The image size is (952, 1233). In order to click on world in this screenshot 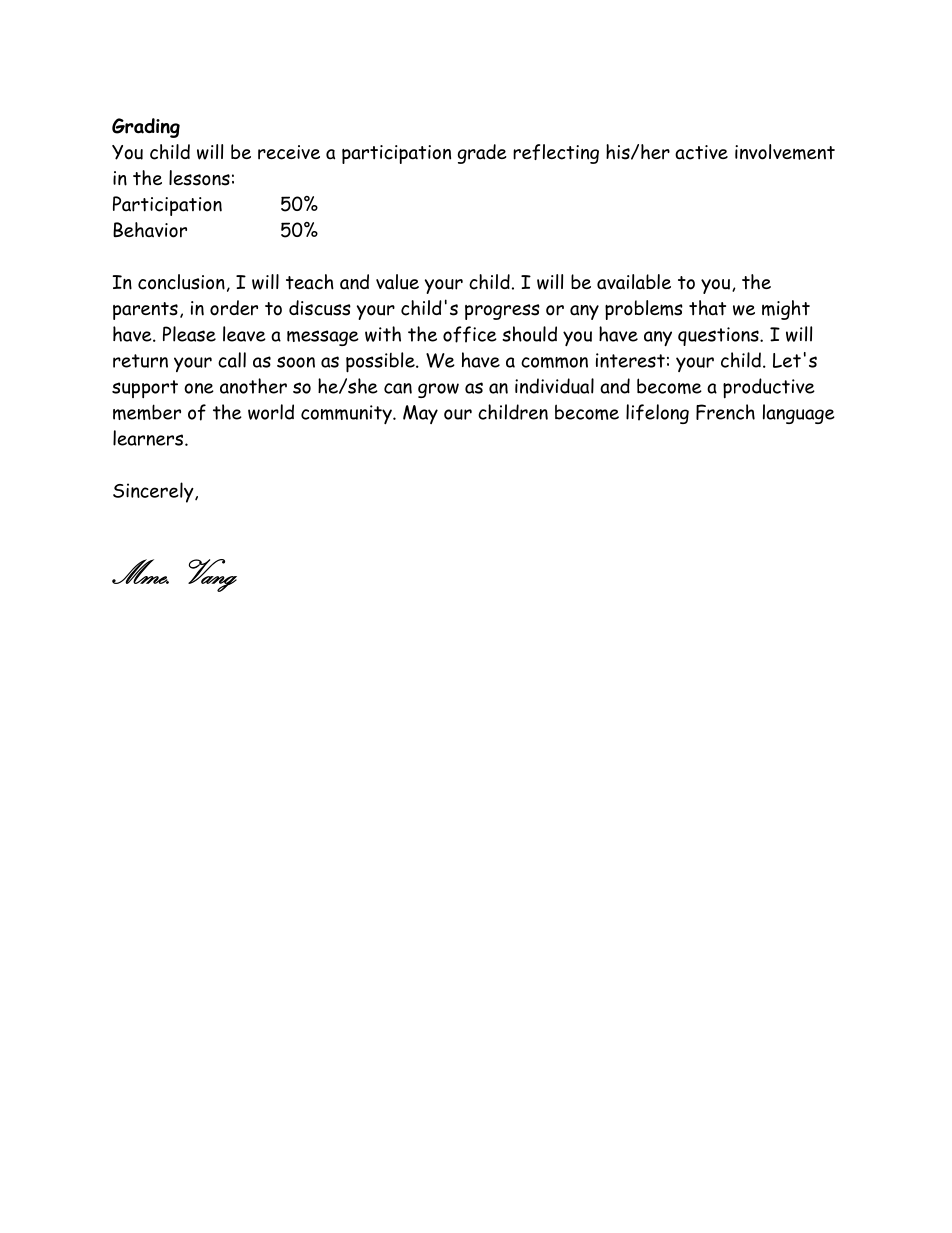, I will do `click(271, 412)`.
